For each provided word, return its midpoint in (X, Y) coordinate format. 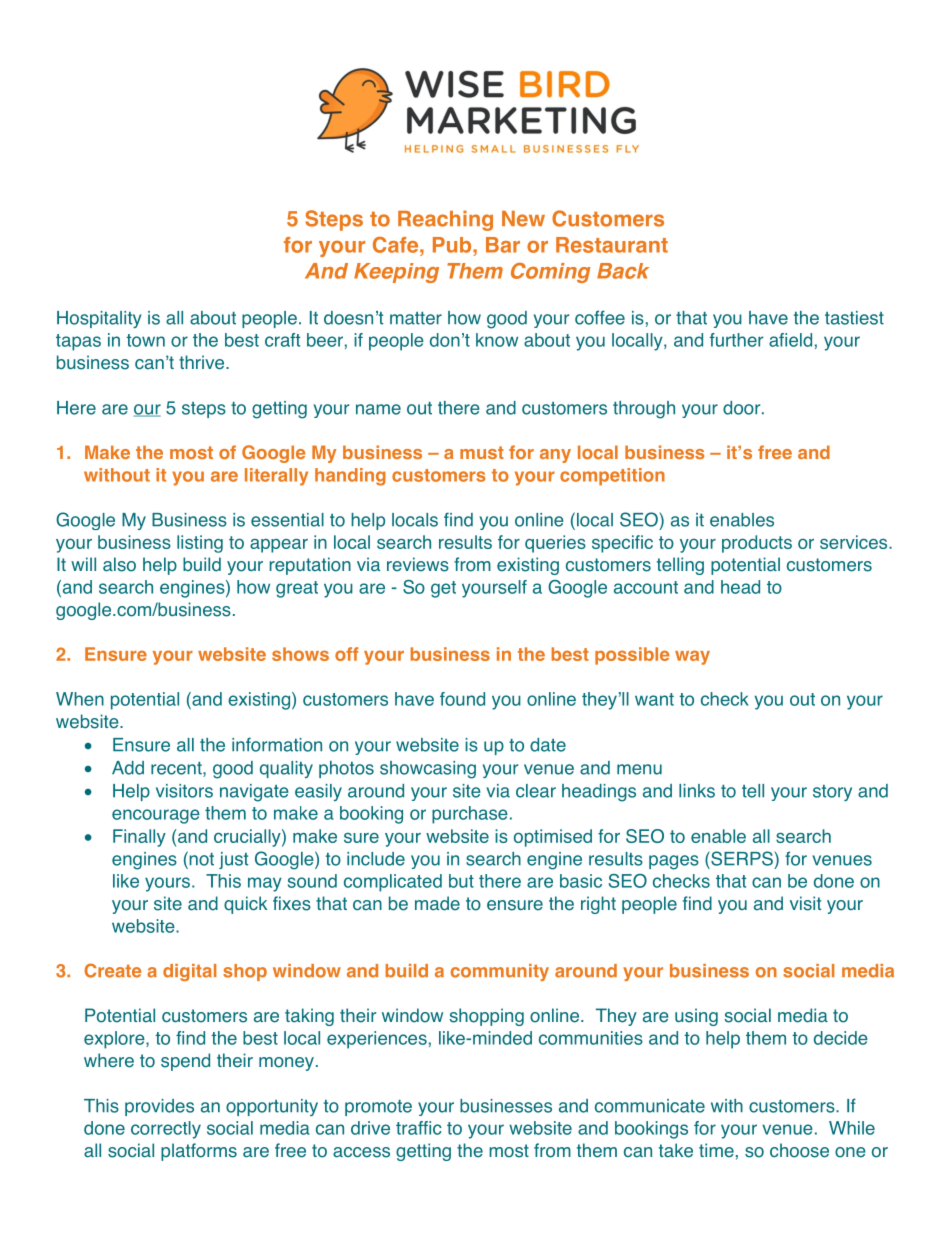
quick (245, 905)
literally (276, 477)
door (743, 408)
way (692, 657)
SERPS (741, 858)
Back (623, 271)
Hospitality (99, 319)
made (437, 903)
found (462, 699)
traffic (419, 1128)
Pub (453, 245)
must (482, 452)
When (80, 699)
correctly (166, 1130)
